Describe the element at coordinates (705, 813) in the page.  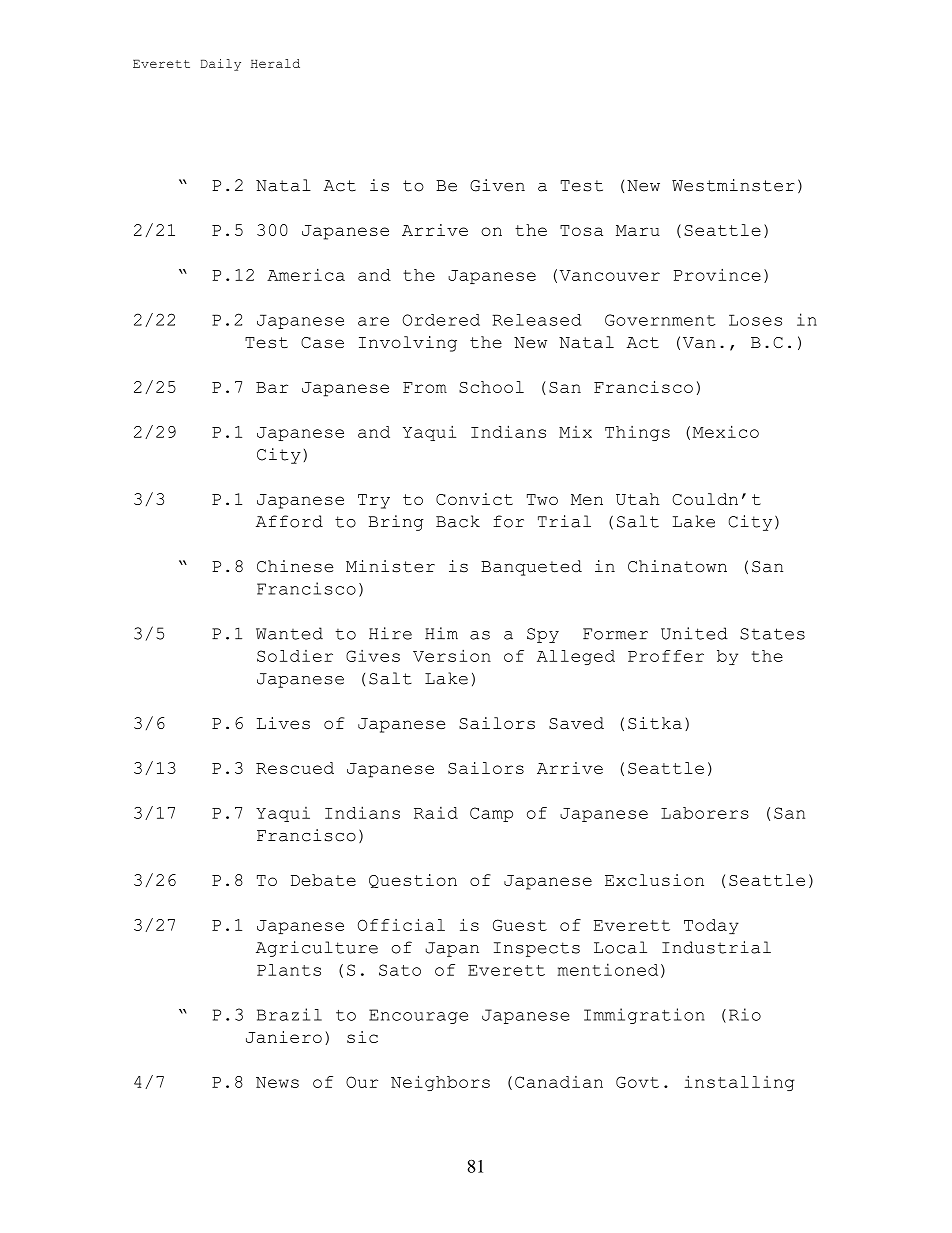
I see `Laborers` at that location.
